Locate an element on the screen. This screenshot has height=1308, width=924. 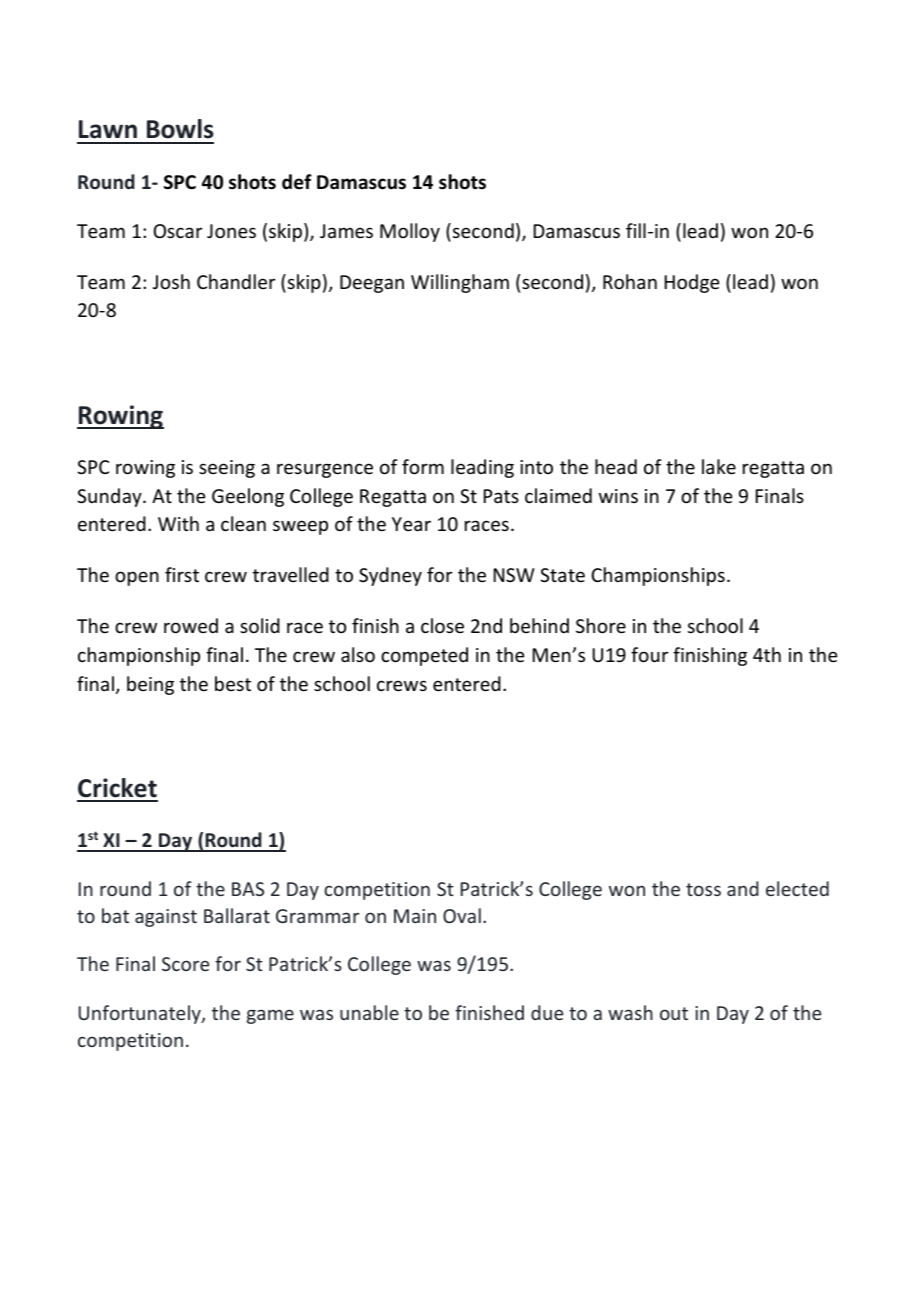
competed is located at coordinates (424, 656).
